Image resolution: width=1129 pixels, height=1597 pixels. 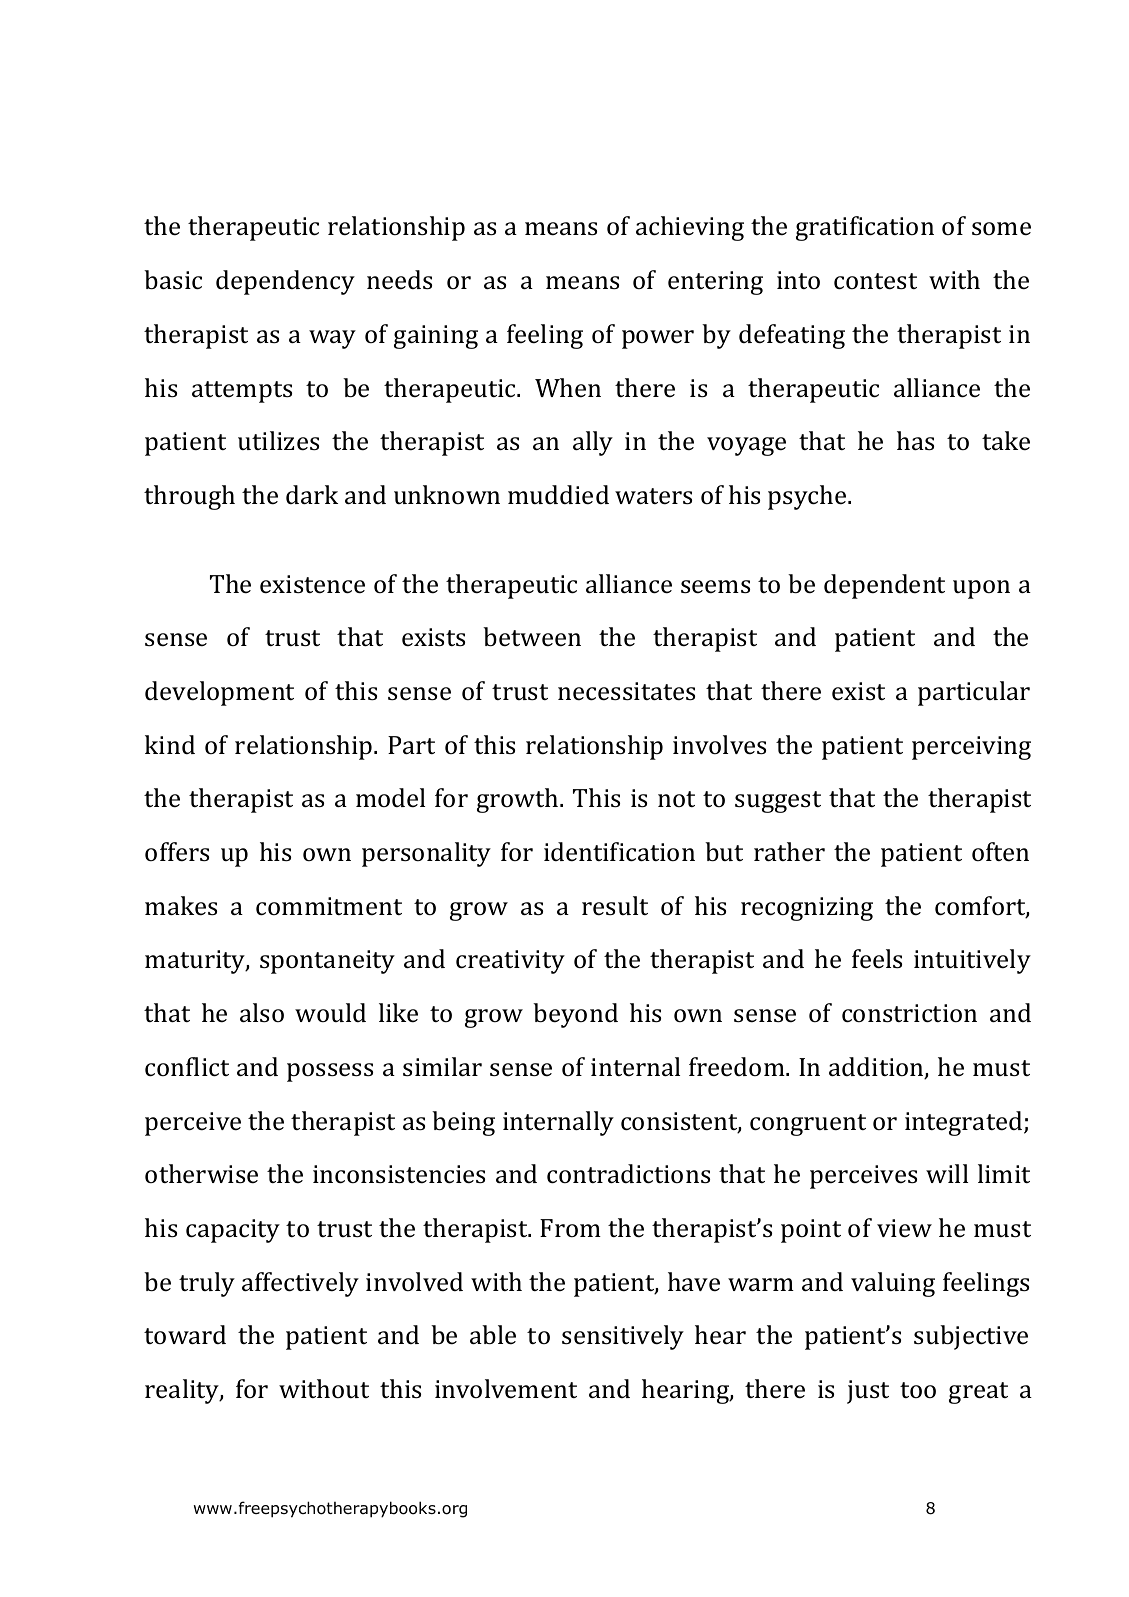 I want to click on between, so click(x=532, y=637).
